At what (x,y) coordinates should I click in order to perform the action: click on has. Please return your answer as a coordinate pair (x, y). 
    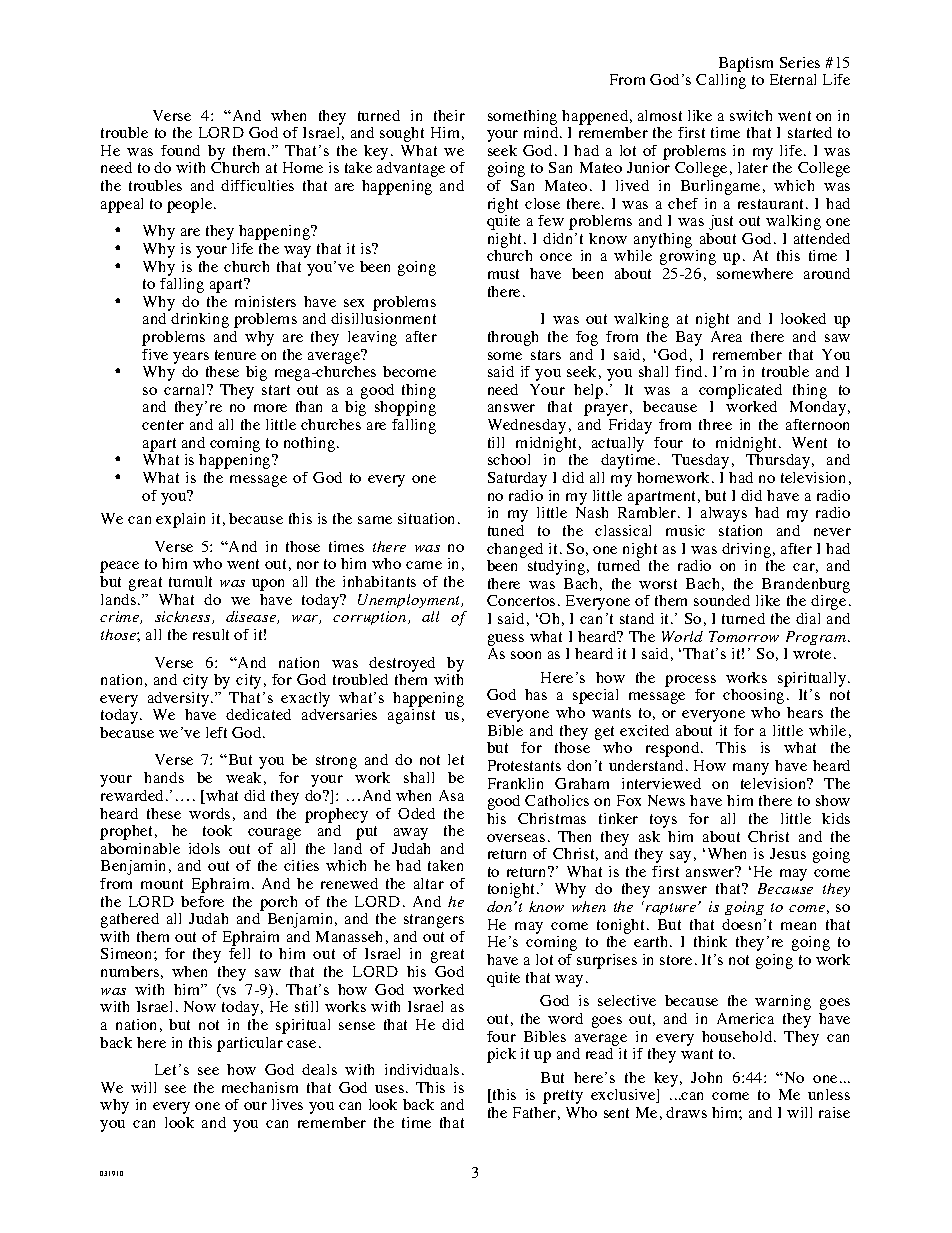
    Looking at the image, I should click on (536, 694).
